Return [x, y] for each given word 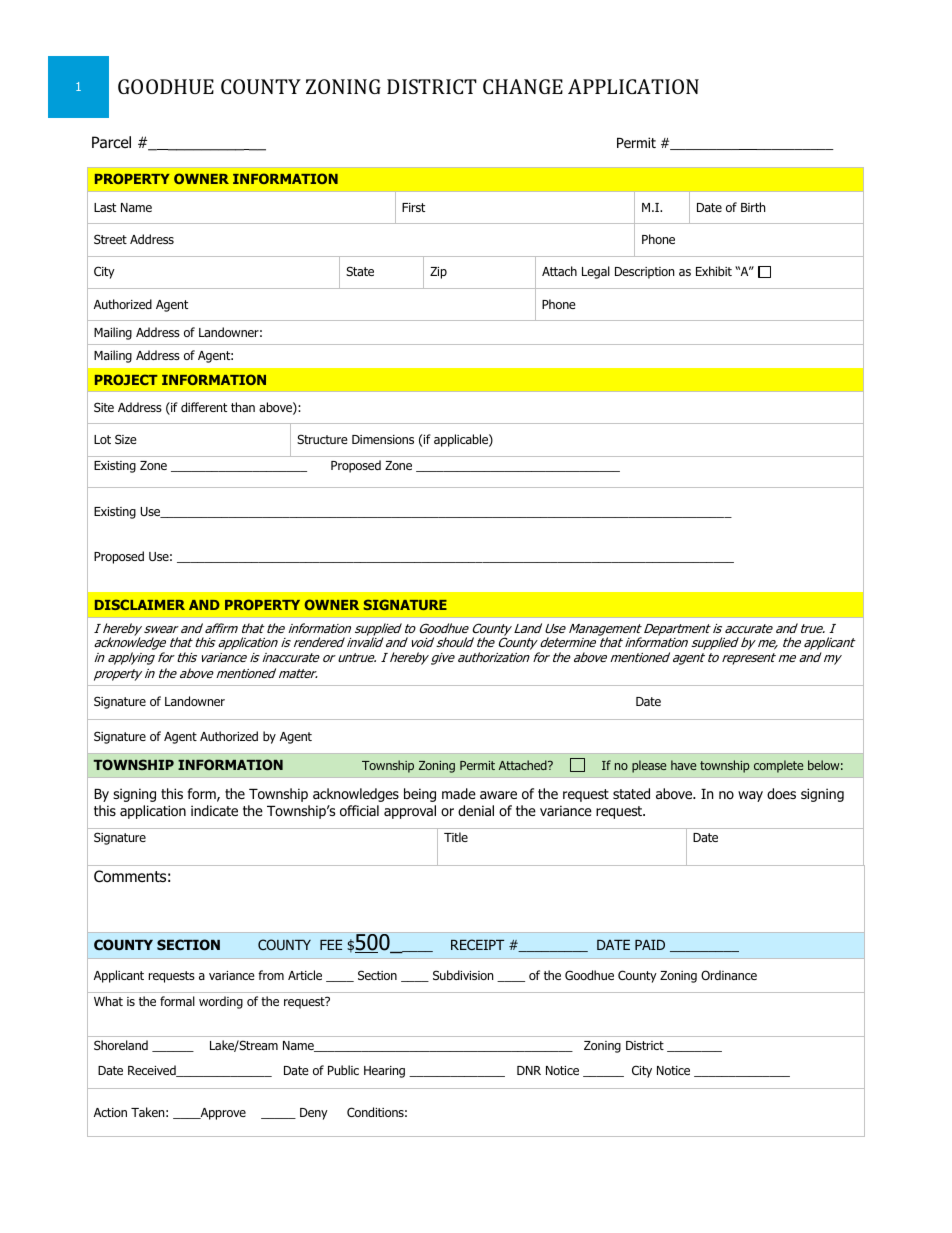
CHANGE [523, 86]
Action [110, 1112]
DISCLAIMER [140, 604]
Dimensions [383, 439]
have [683, 765]
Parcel [111, 142]
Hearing [384, 1072]
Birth [753, 207]
